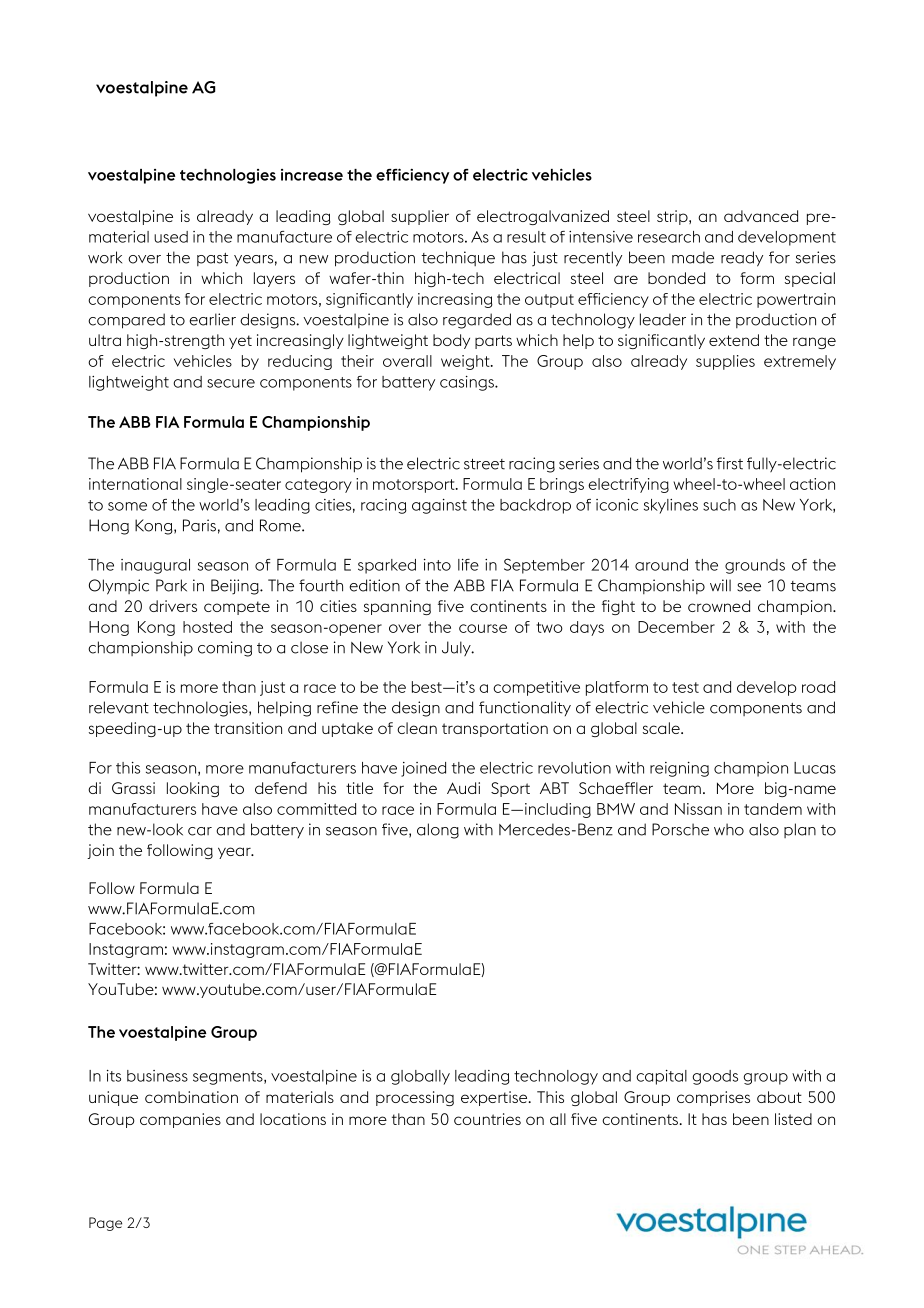 This screenshot has height=1308, width=924. What do you see at coordinates (420, 217) in the screenshot?
I see `supplier` at bounding box center [420, 217].
